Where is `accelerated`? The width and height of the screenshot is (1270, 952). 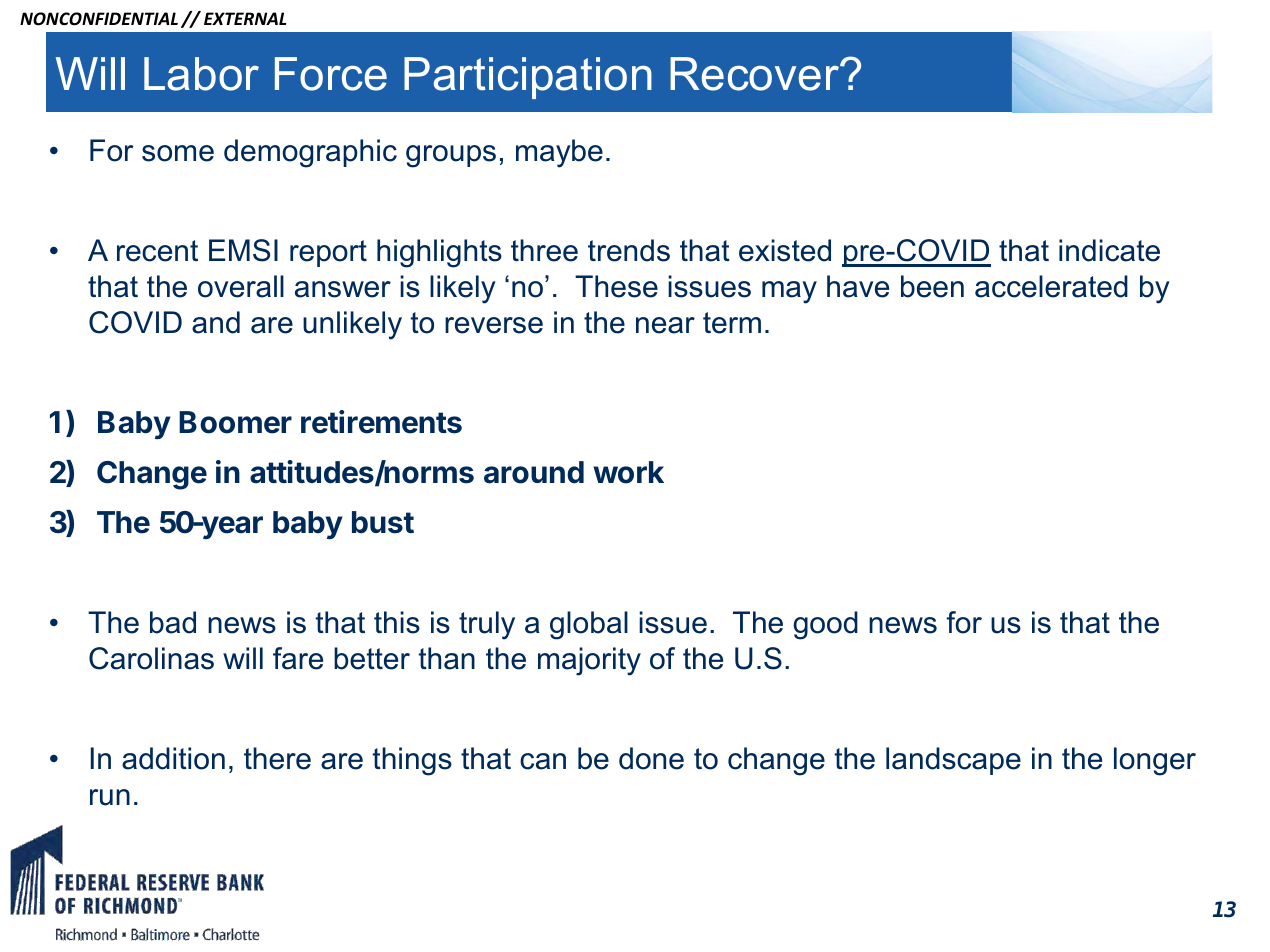
accelerated is located at coordinates (1051, 286).
